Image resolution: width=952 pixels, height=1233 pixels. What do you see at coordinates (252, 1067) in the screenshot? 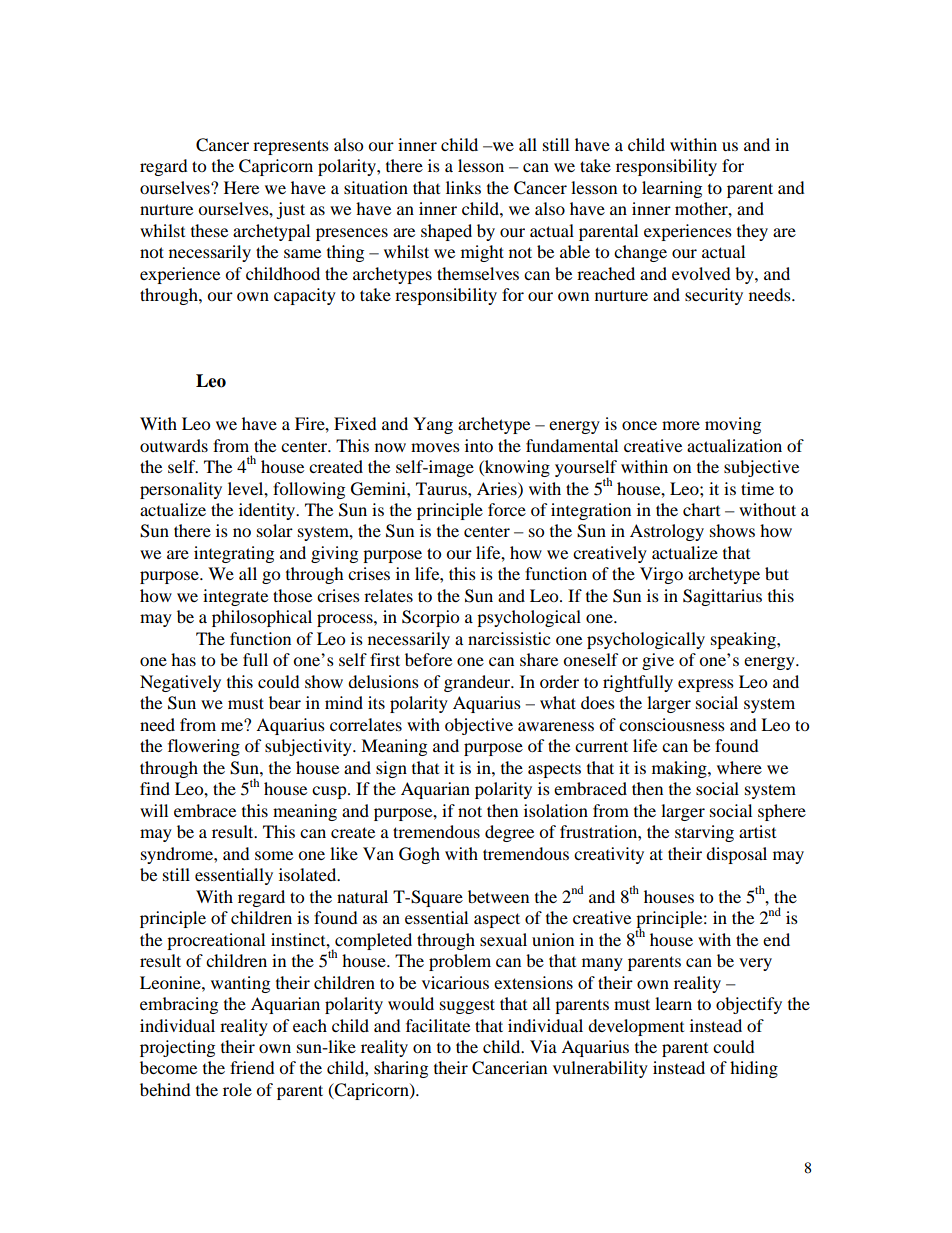
I see `friend` at bounding box center [252, 1067].
